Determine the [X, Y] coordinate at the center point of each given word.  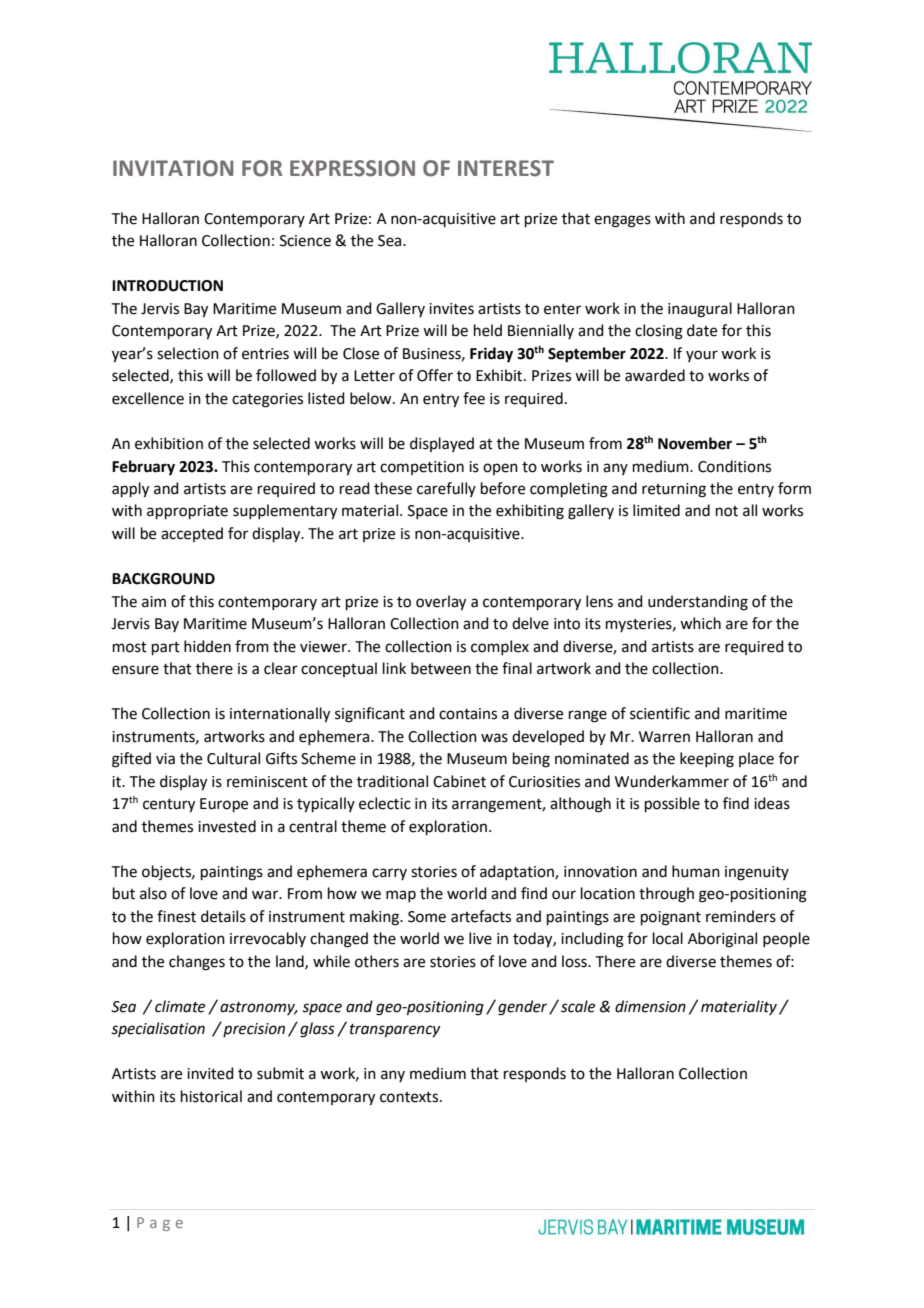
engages [622, 221]
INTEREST [506, 168]
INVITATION [173, 168]
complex [500, 647]
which [700, 623]
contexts [410, 1097]
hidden [207, 646]
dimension [650, 1006]
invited [210, 1073]
